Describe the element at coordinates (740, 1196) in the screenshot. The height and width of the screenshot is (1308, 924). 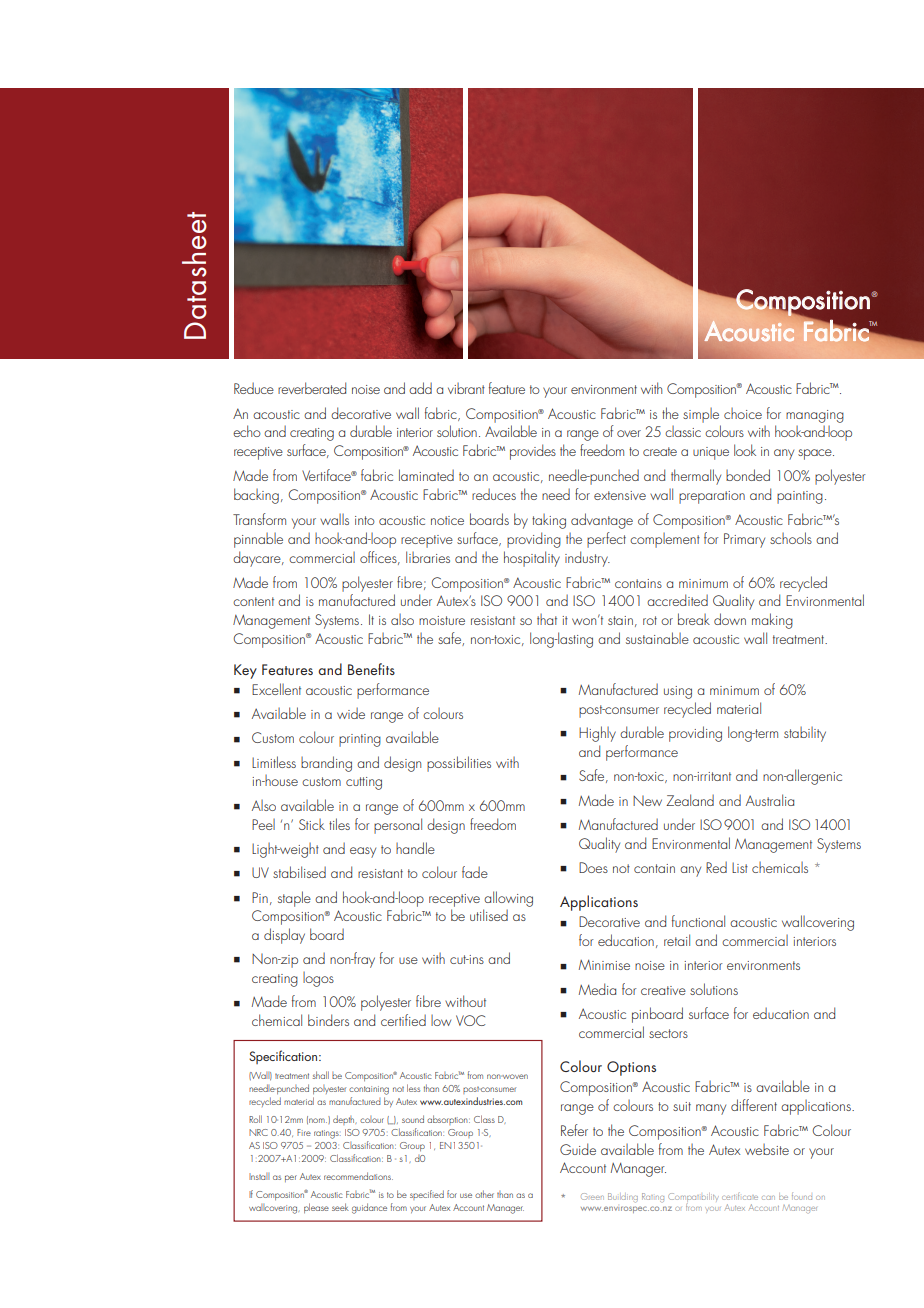
I see `certificate` at that location.
